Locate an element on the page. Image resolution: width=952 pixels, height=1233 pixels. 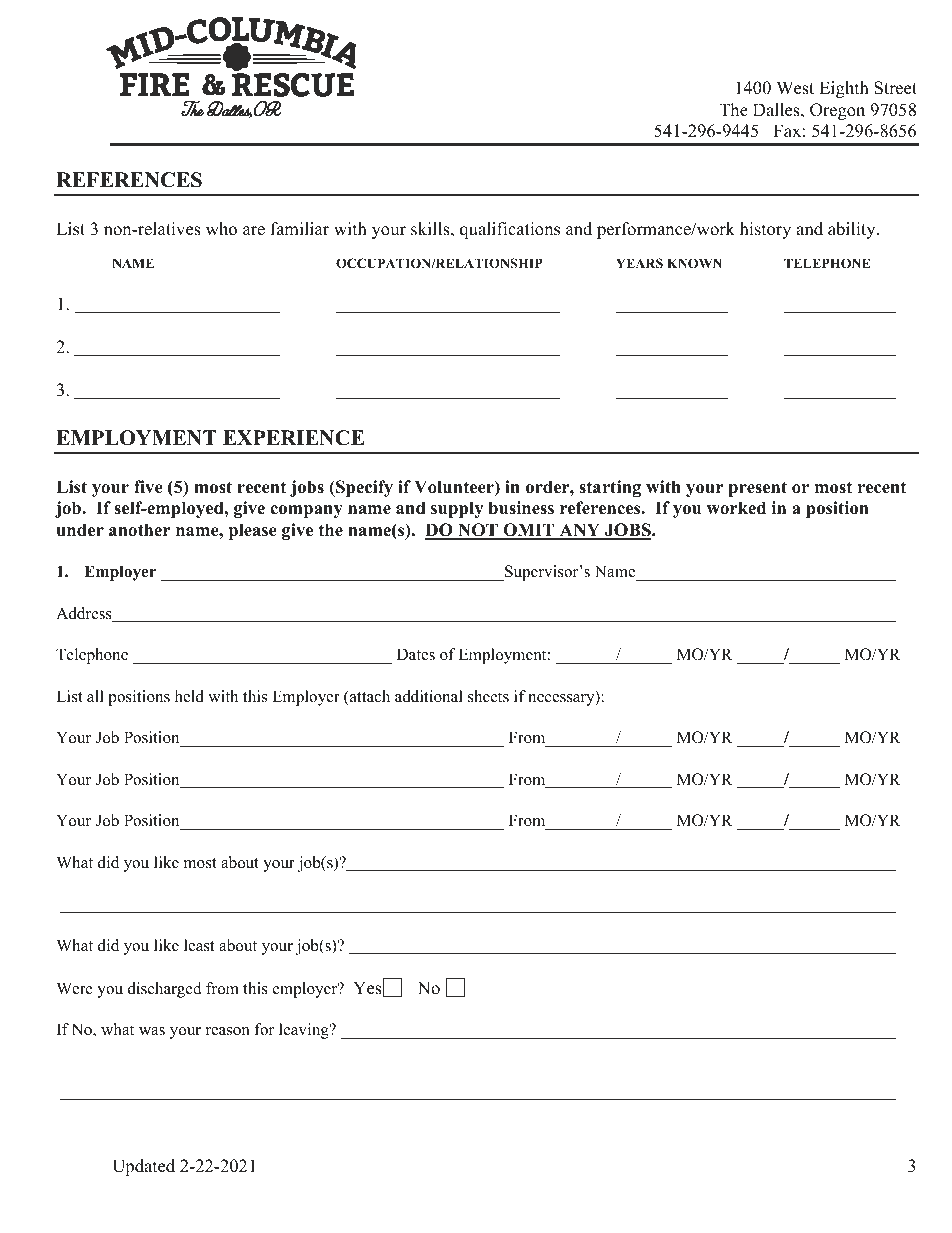
reason is located at coordinates (228, 1031).
